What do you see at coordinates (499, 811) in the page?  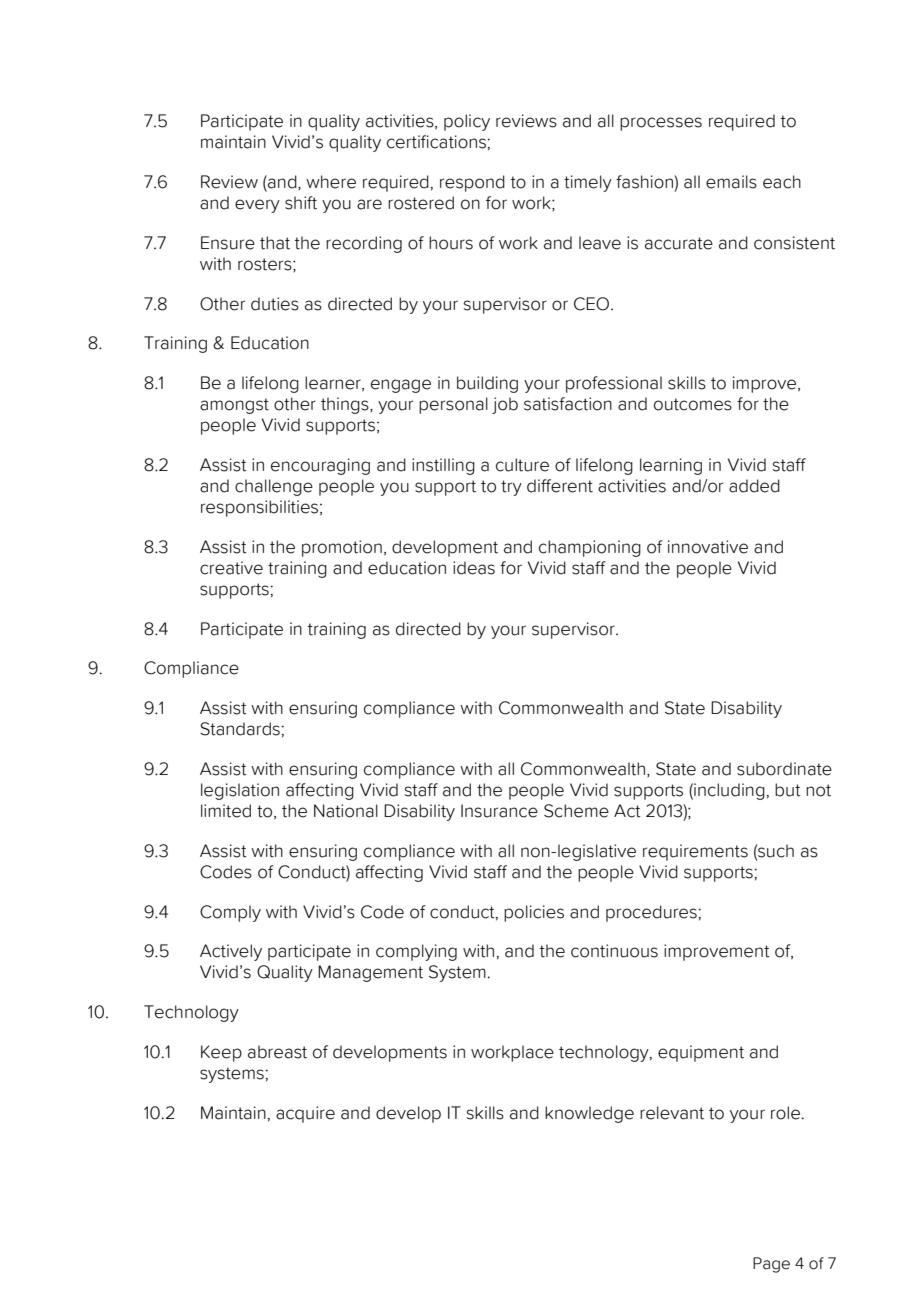 I see `Insurance` at bounding box center [499, 811].
